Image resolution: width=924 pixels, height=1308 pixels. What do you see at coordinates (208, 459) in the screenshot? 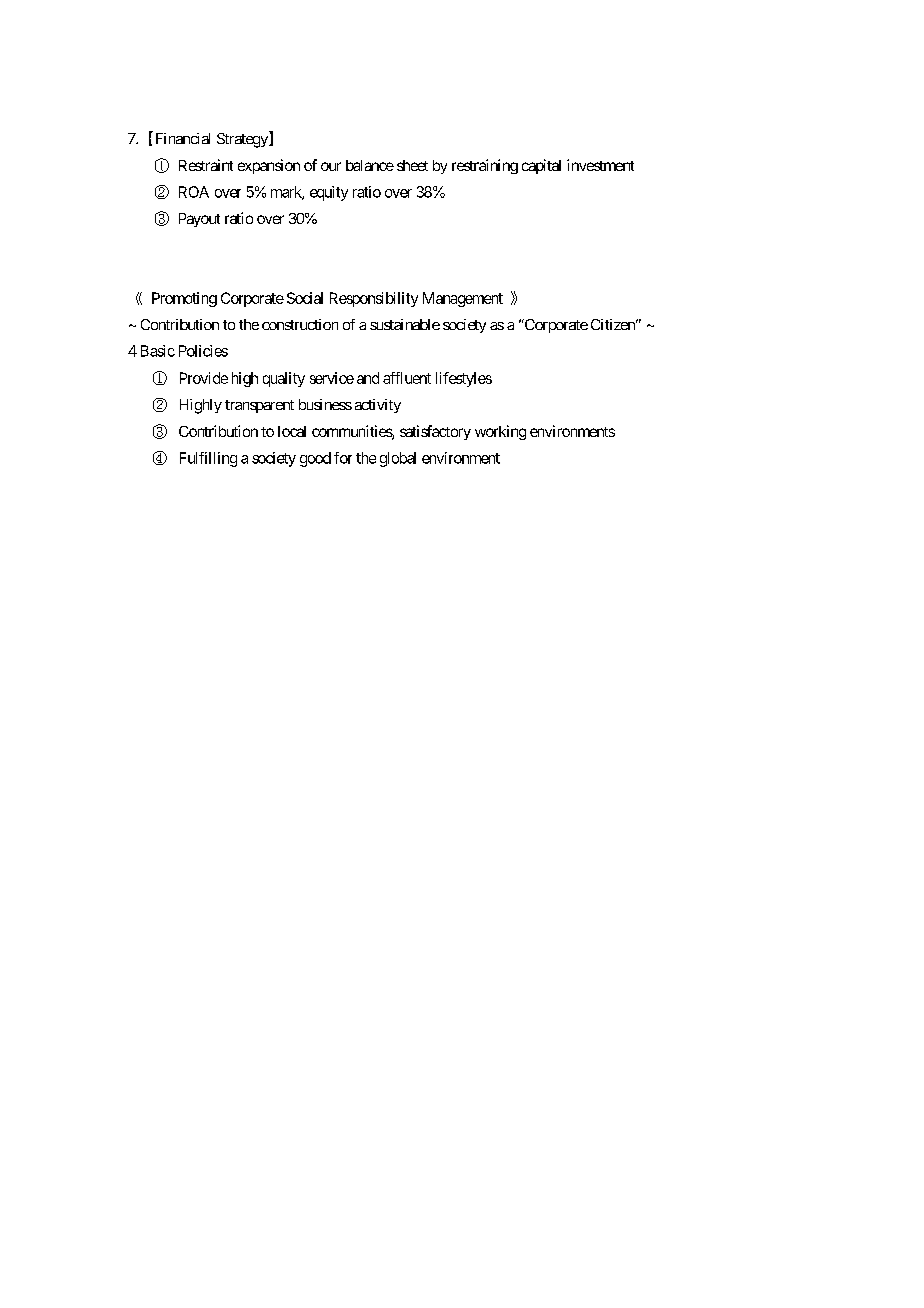
I see `Fulfilling` at bounding box center [208, 459].
